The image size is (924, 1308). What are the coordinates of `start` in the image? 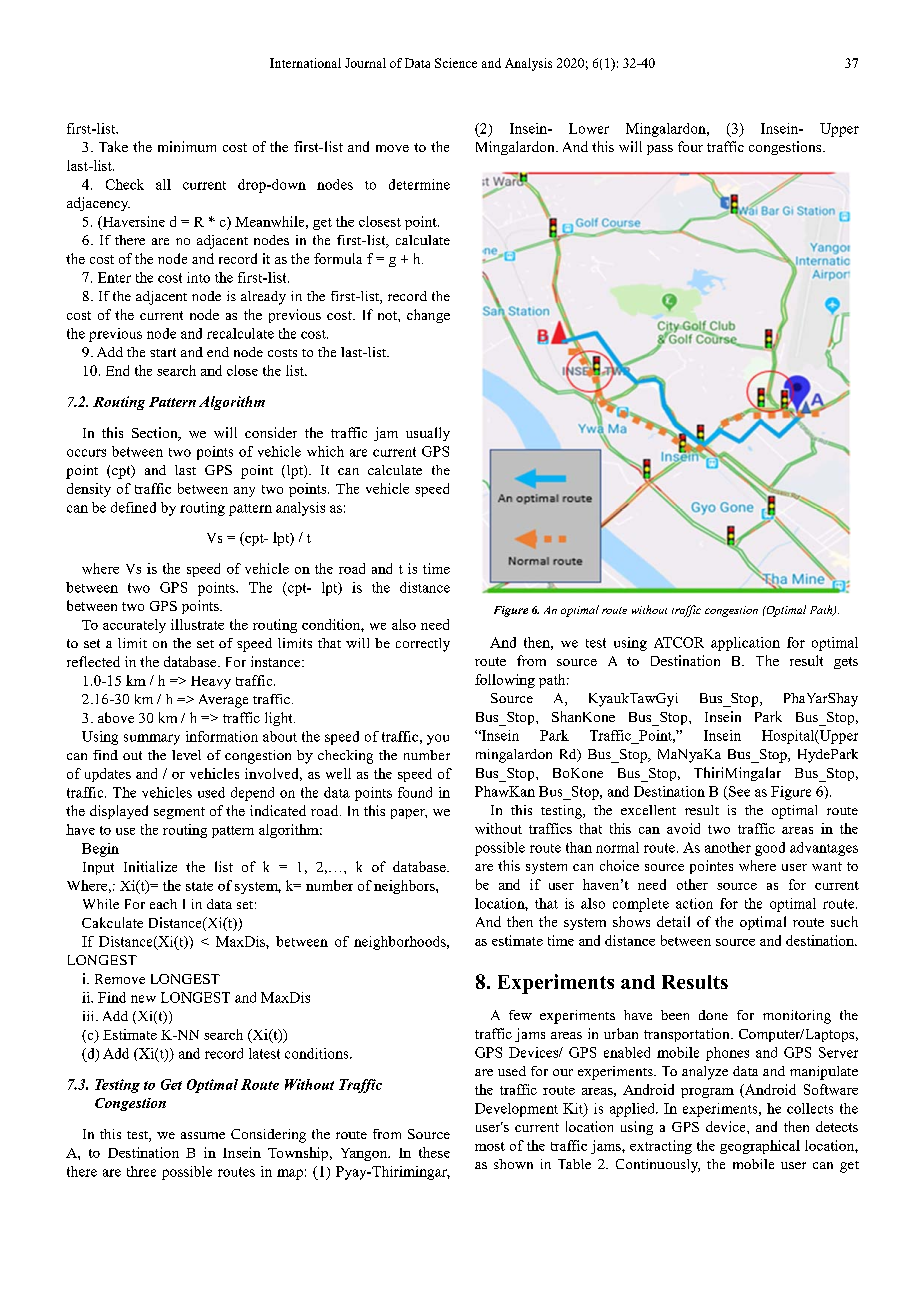 It's located at (163, 352).
